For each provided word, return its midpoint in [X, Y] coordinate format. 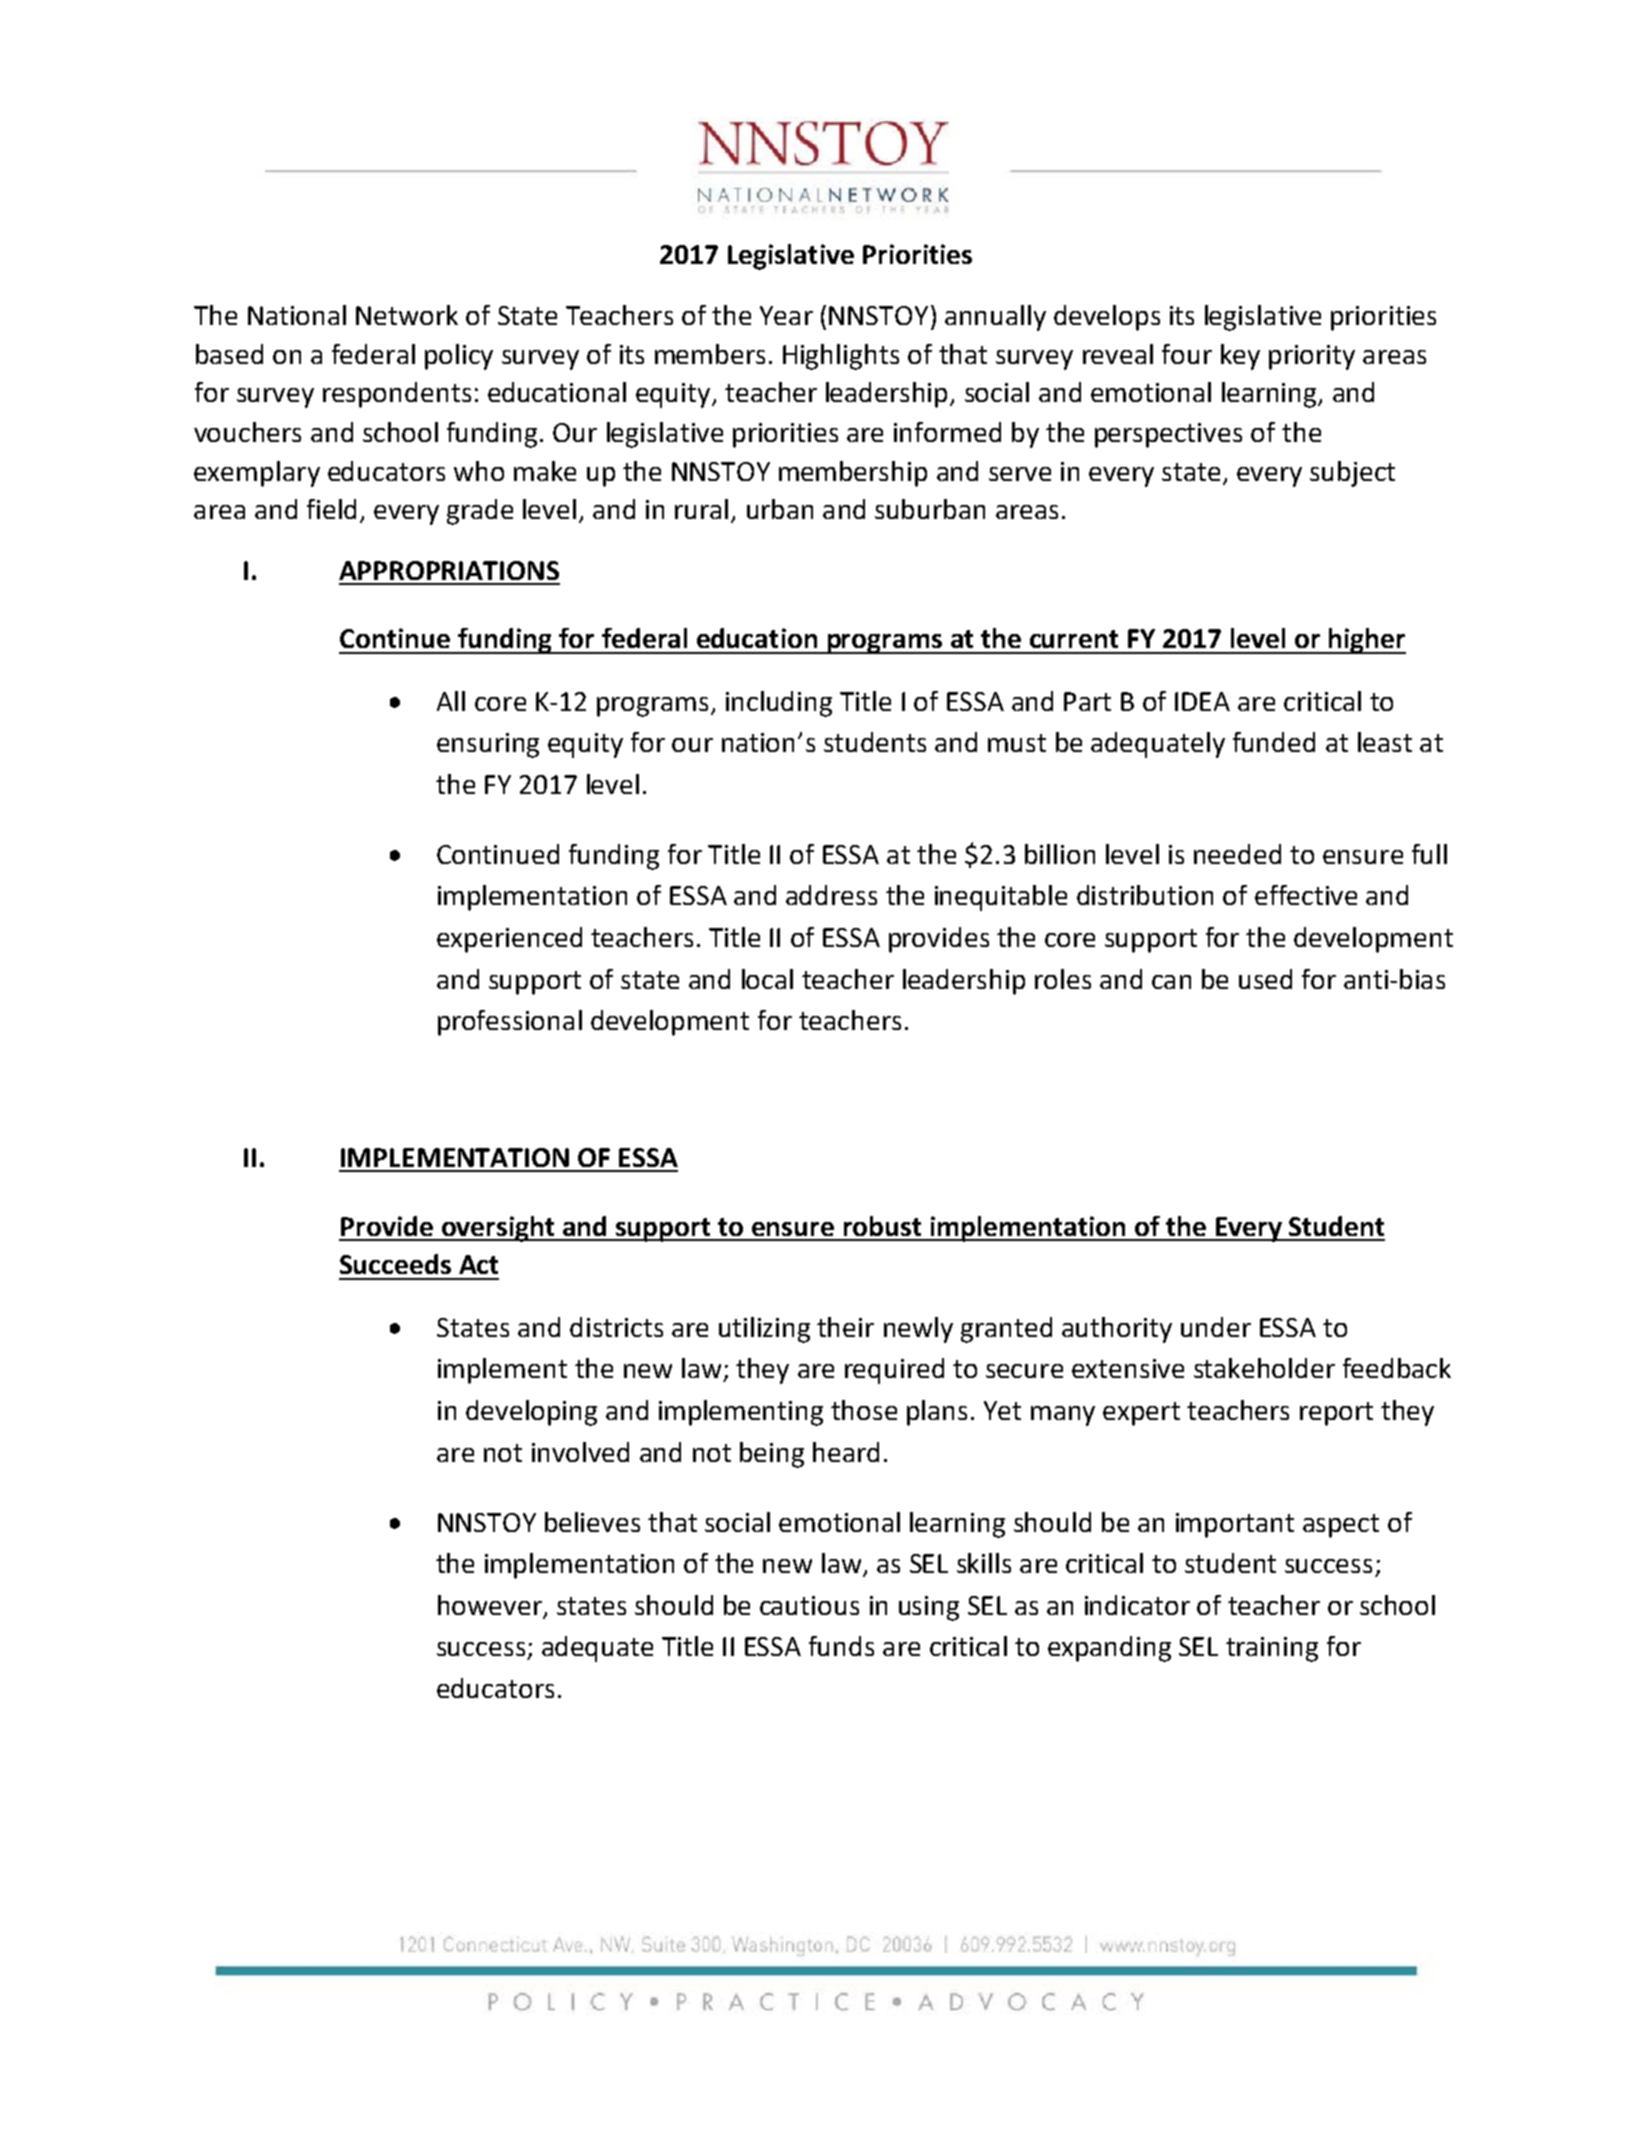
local [767, 979]
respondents [397, 395]
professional [510, 1023]
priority [1312, 357]
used [1265, 979]
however [491, 1606]
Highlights [841, 357]
